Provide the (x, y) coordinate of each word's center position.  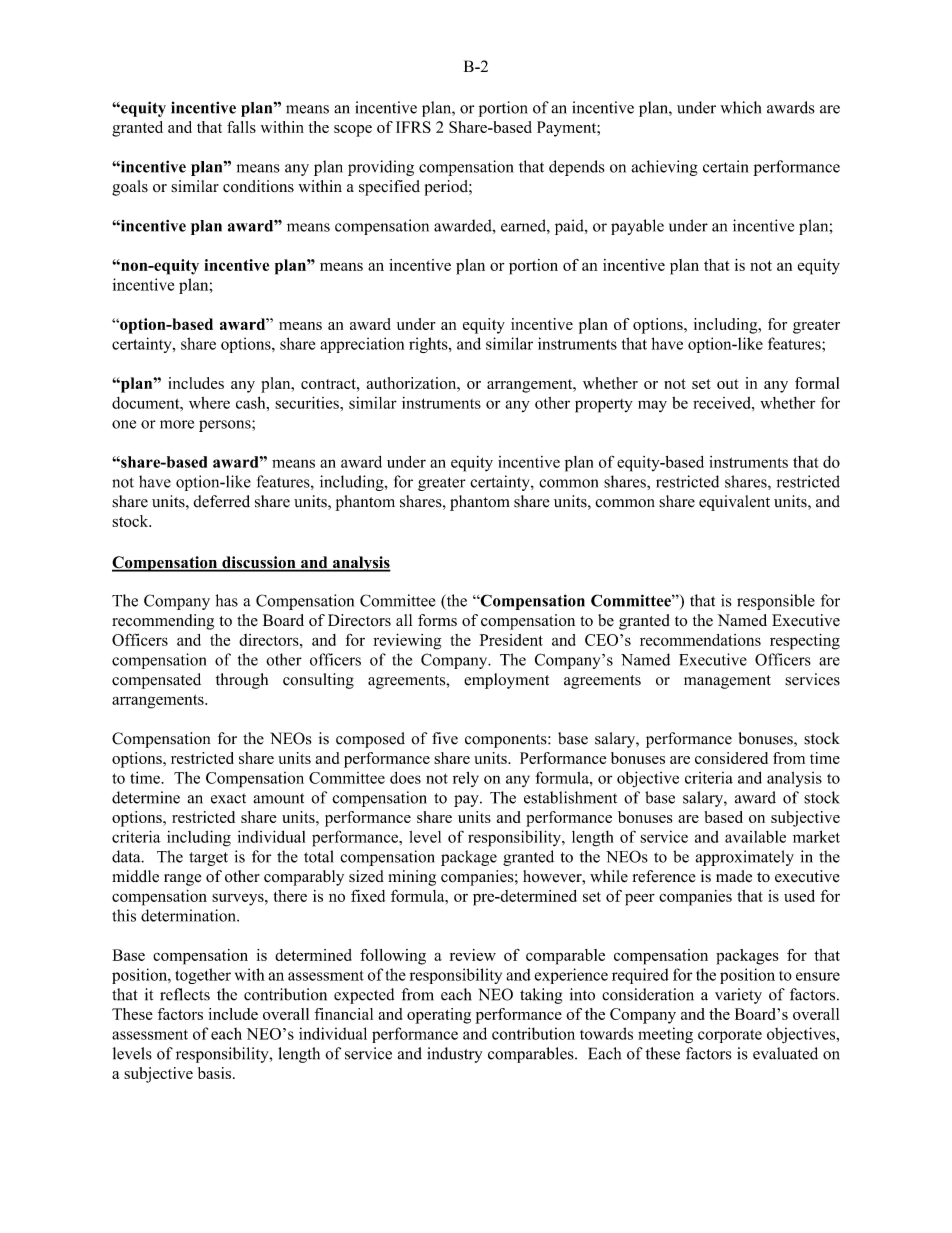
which (740, 107)
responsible (776, 602)
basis (214, 1073)
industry (454, 1055)
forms (437, 620)
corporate (730, 1036)
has (227, 600)
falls (241, 127)
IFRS (413, 127)
